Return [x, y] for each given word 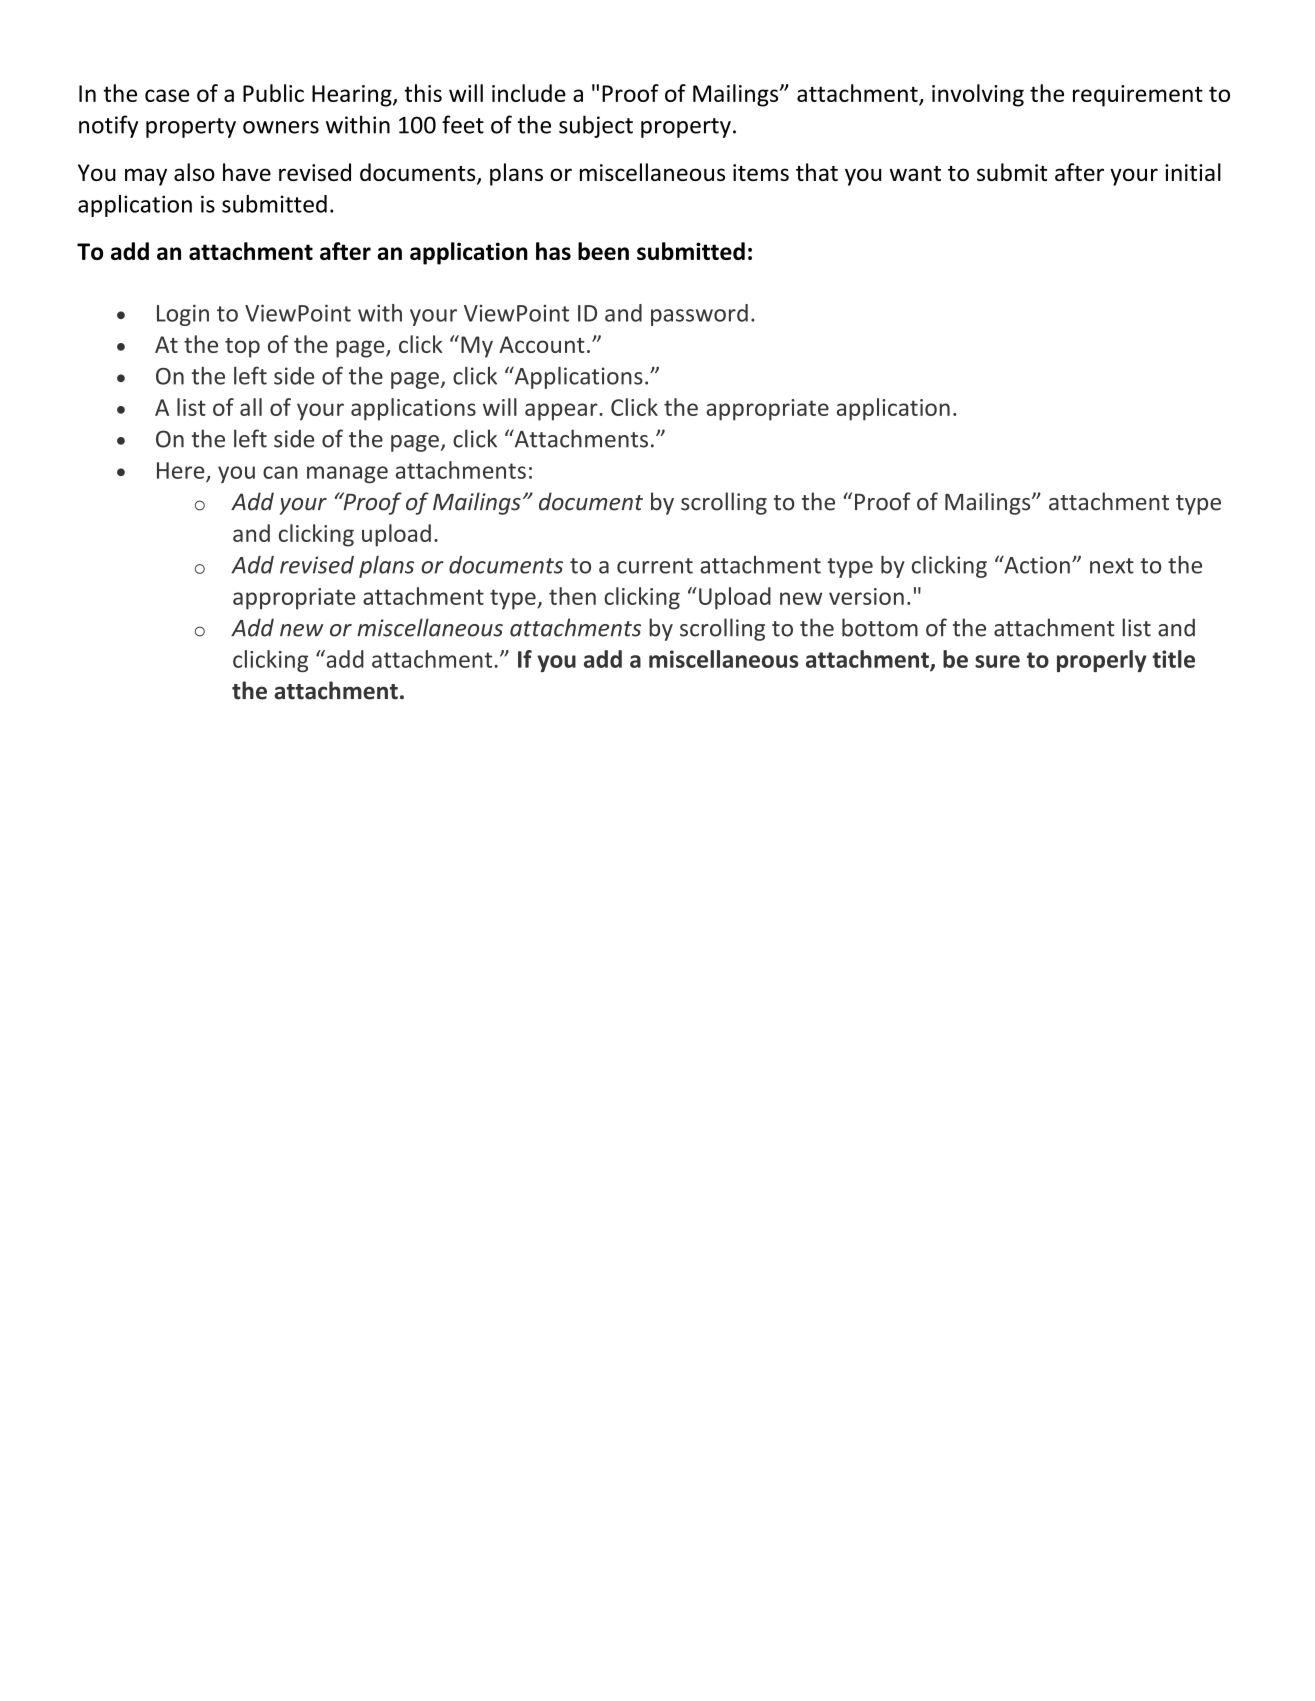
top [242, 348]
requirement [1138, 96]
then [572, 596]
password [699, 315]
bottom [880, 627]
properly [1102, 661]
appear [562, 412]
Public [273, 93]
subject [596, 126]
